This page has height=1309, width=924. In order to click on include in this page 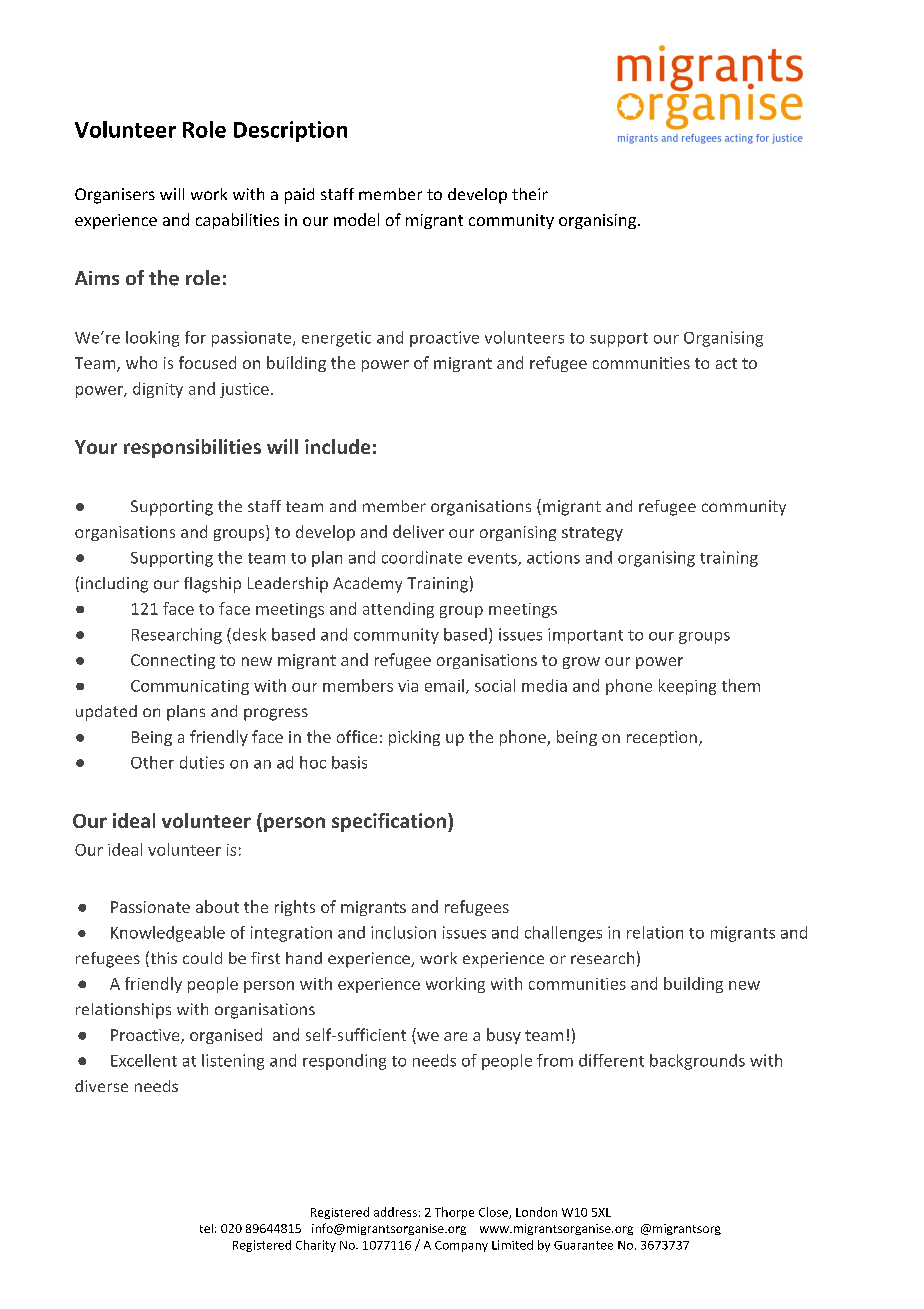, I will do `click(337, 446)`.
